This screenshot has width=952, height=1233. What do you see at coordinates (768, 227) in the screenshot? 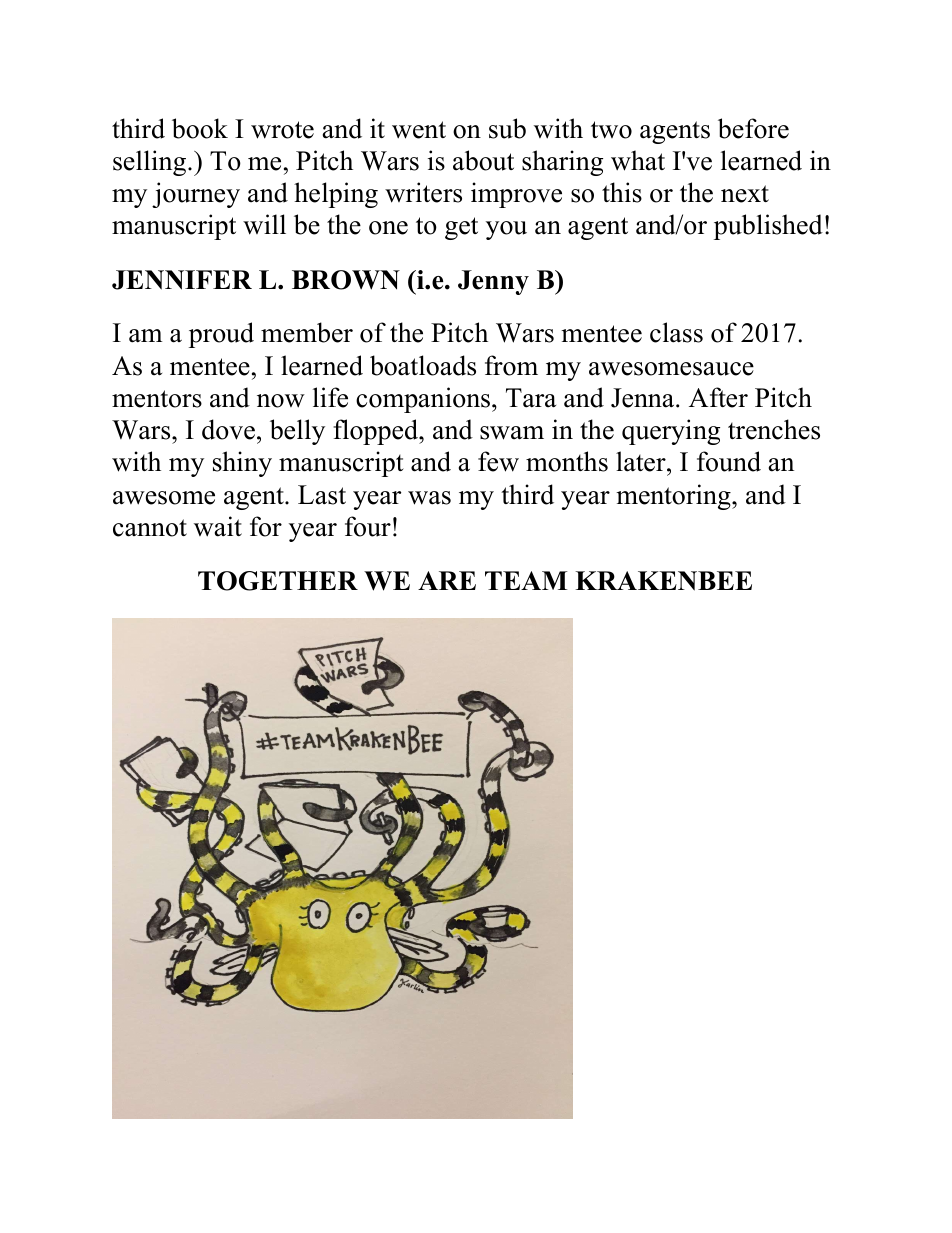
I see `published` at bounding box center [768, 227].
